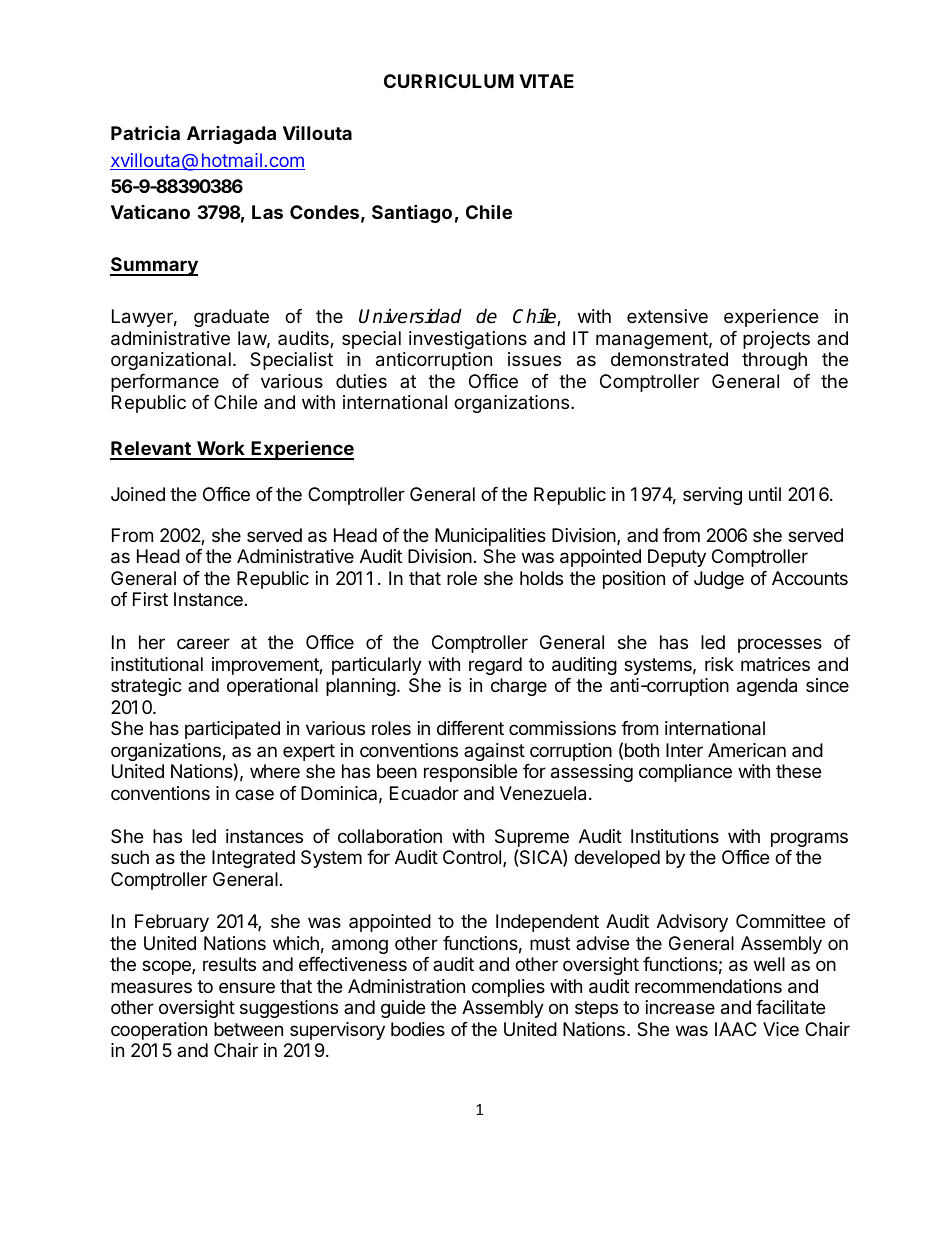 The width and height of the document is (952, 1233). What do you see at coordinates (247, 987) in the document?
I see `ensure` at bounding box center [247, 987].
